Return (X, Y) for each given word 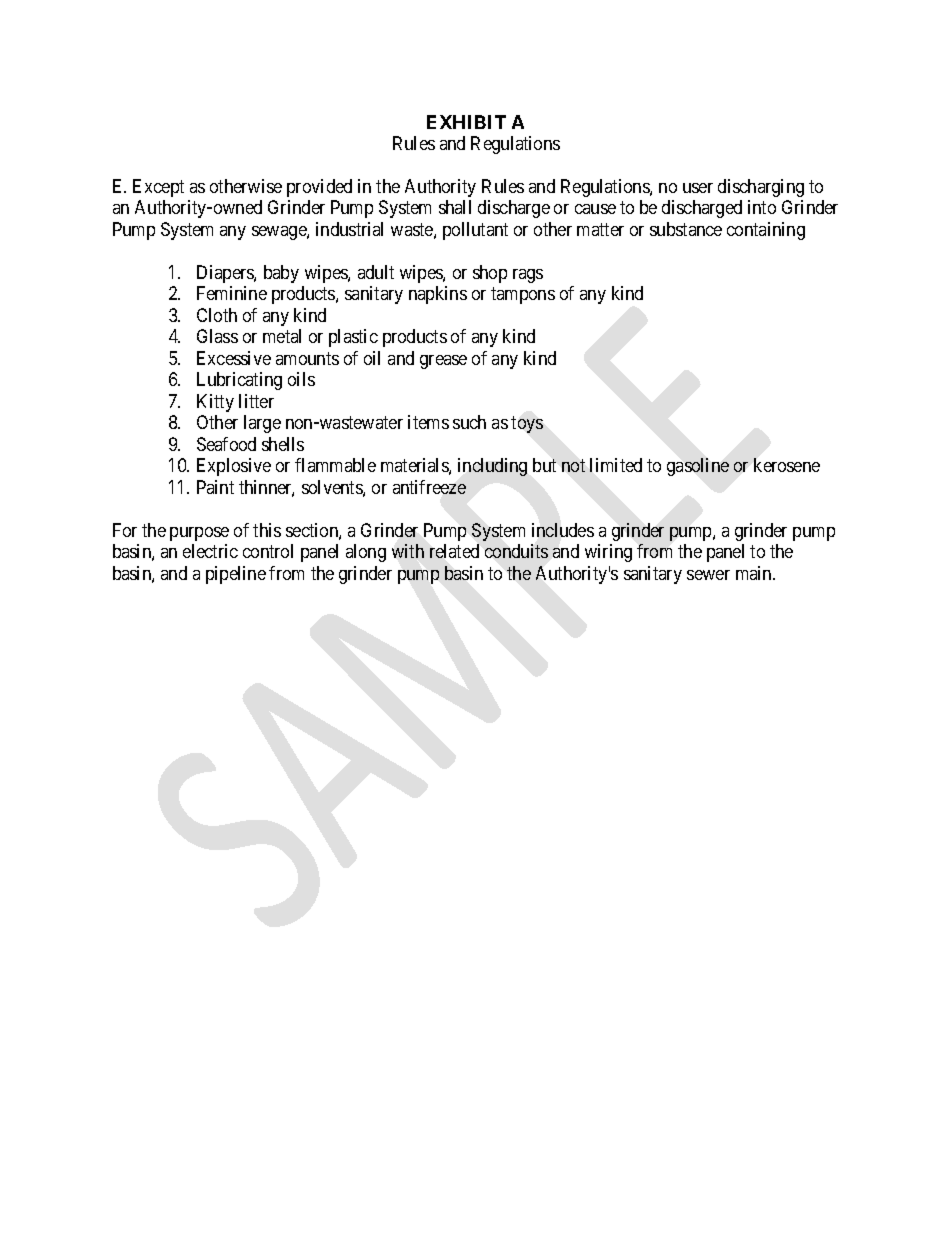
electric (210, 551)
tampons (523, 296)
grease (443, 362)
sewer (708, 575)
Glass (217, 336)
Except (158, 188)
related (454, 551)
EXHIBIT (466, 122)
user (698, 188)
